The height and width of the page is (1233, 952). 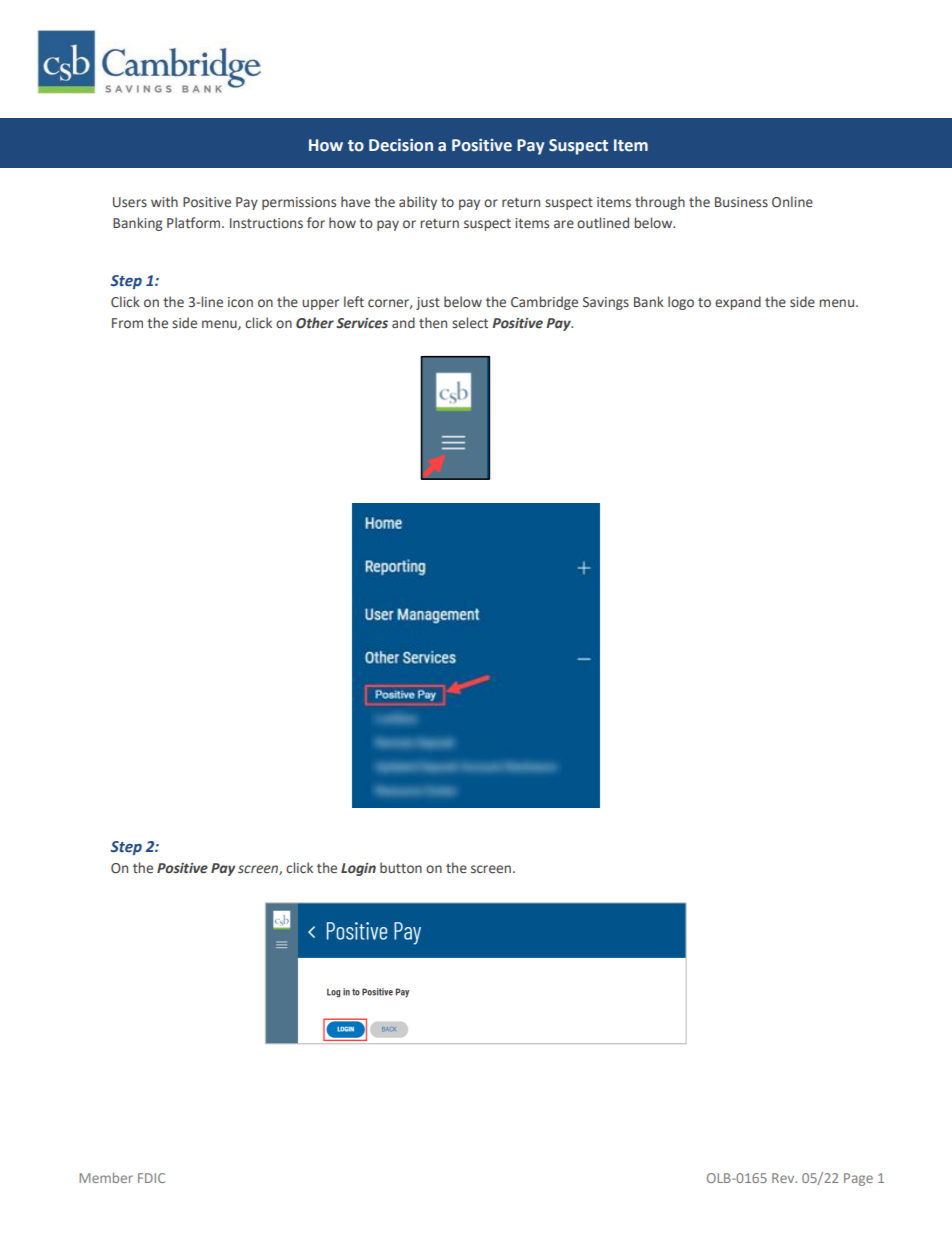 What do you see at coordinates (470, 323) in the page?
I see `select` at bounding box center [470, 323].
